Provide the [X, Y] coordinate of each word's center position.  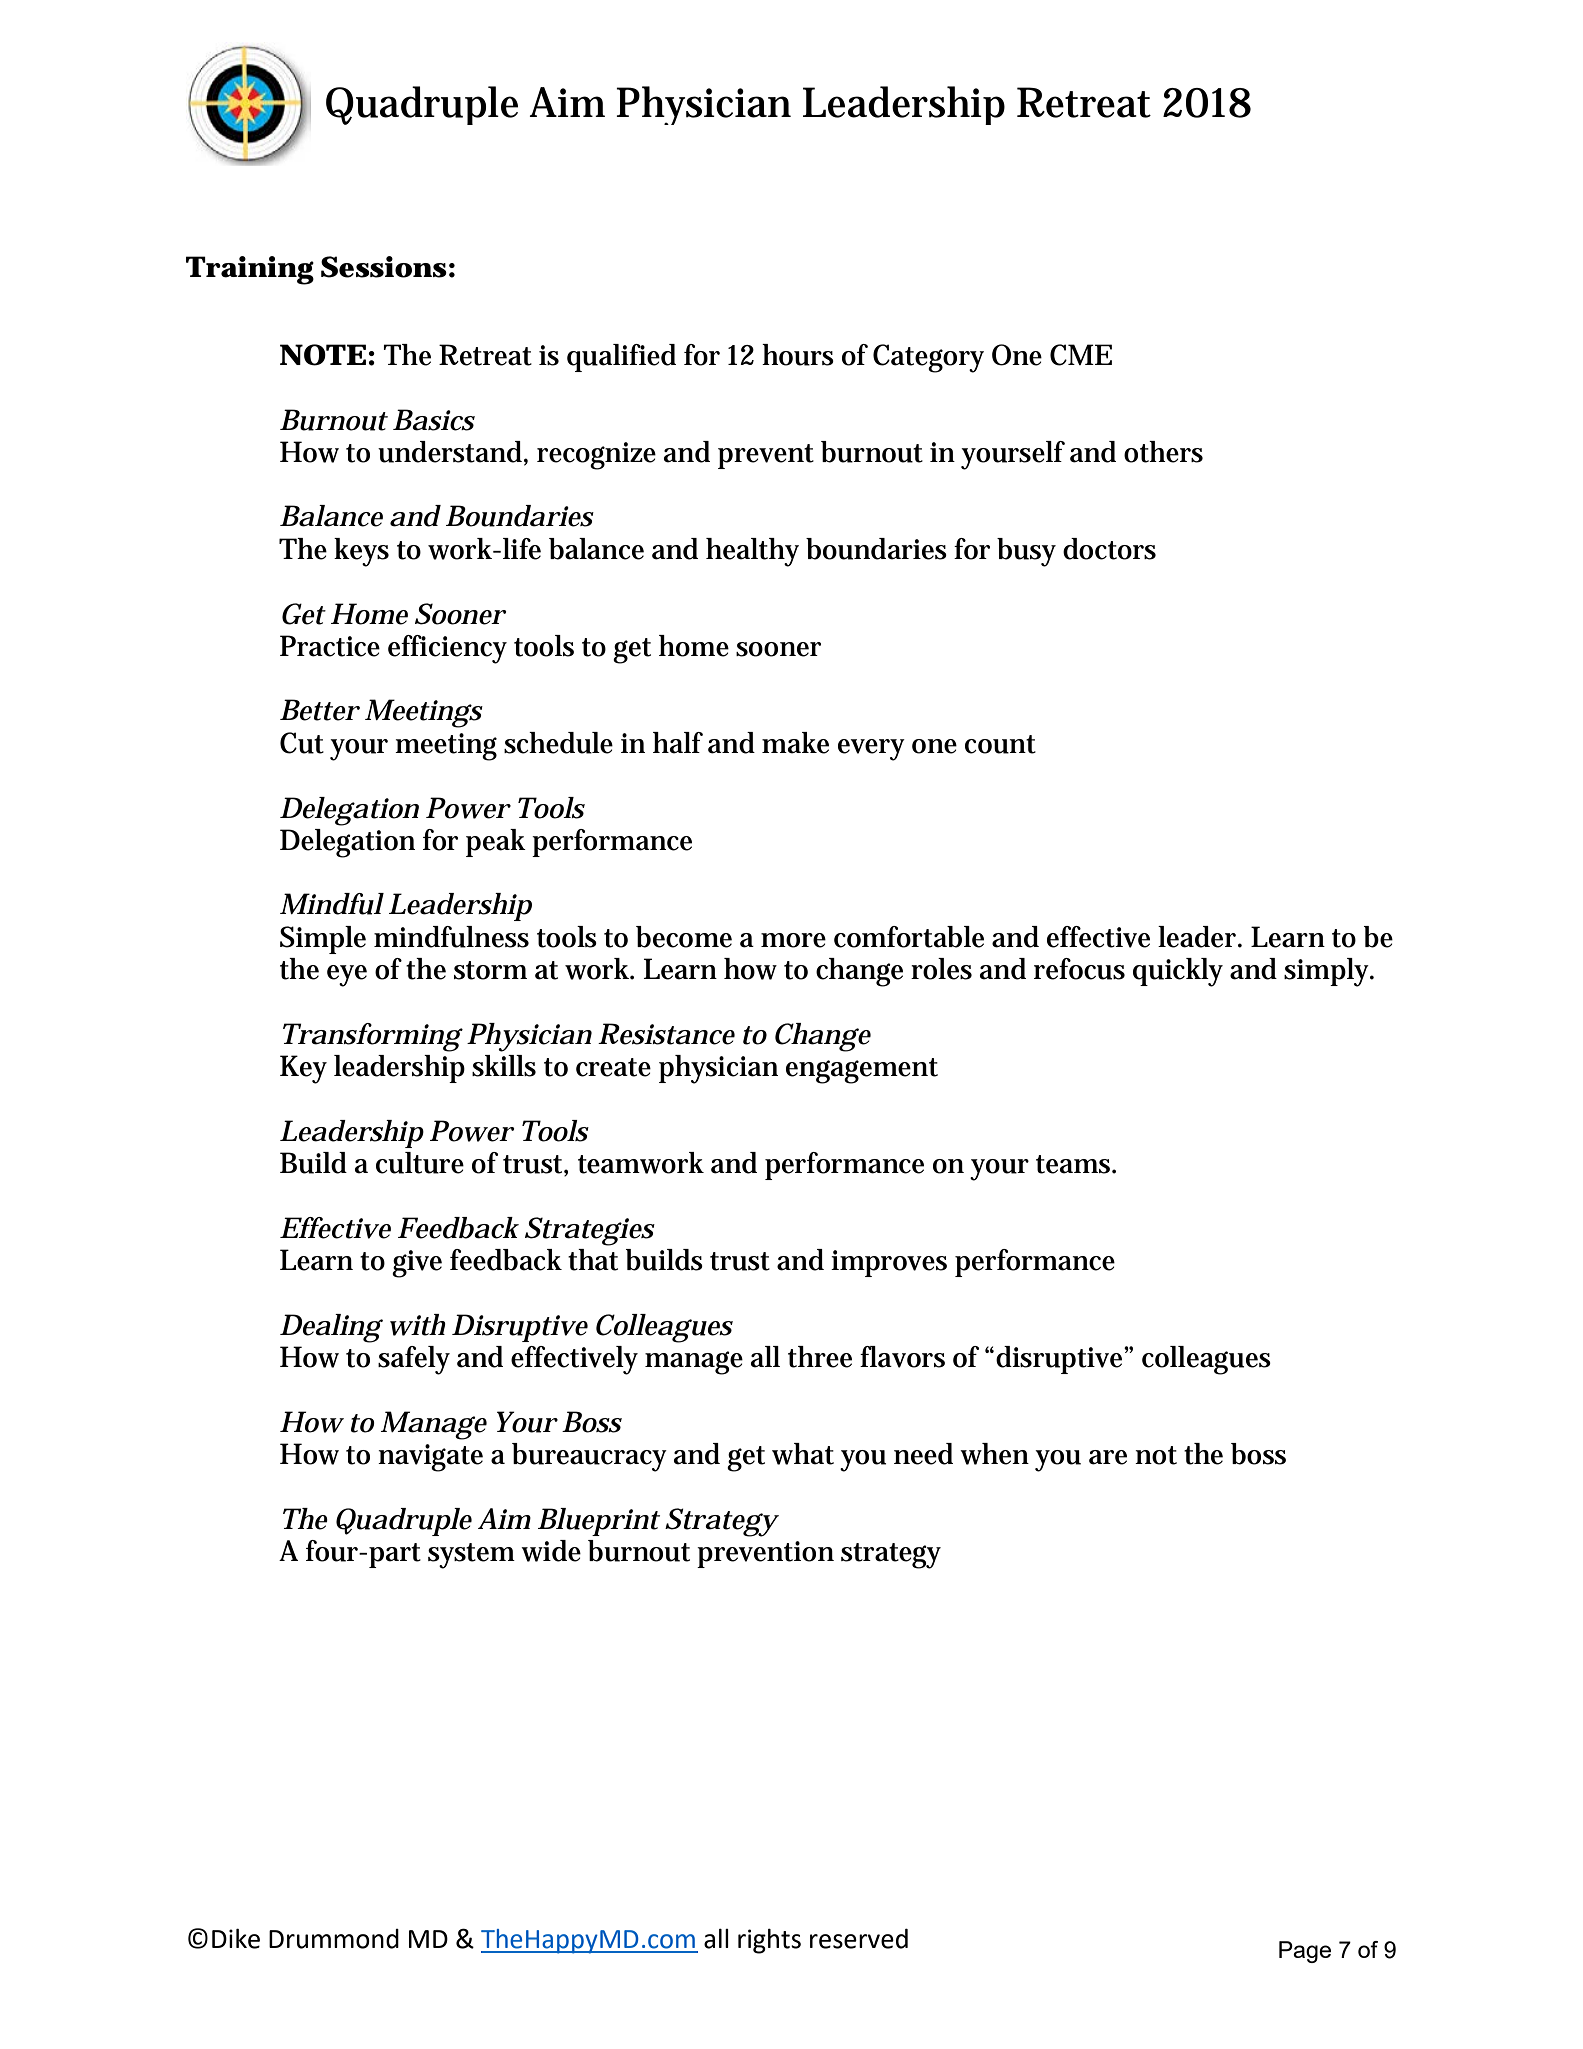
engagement [862, 1071]
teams [1073, 1164]
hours [798, 355]
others [1163, 452]
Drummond [334, 1939]
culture [420, 1163]
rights [769, 1941]
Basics [434, 420]
